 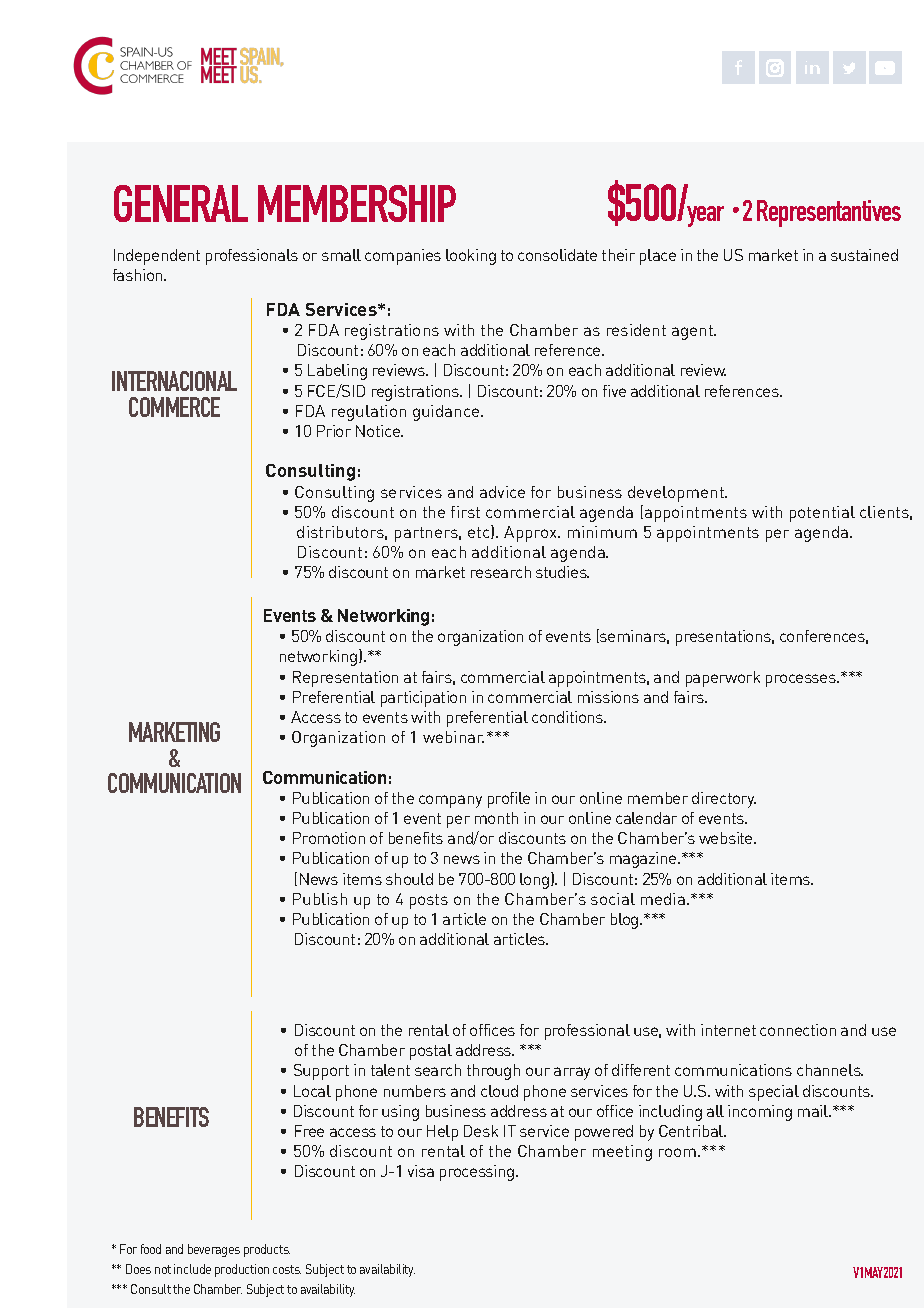 I want to click on GENERAL, so click(x=181, y=203).
